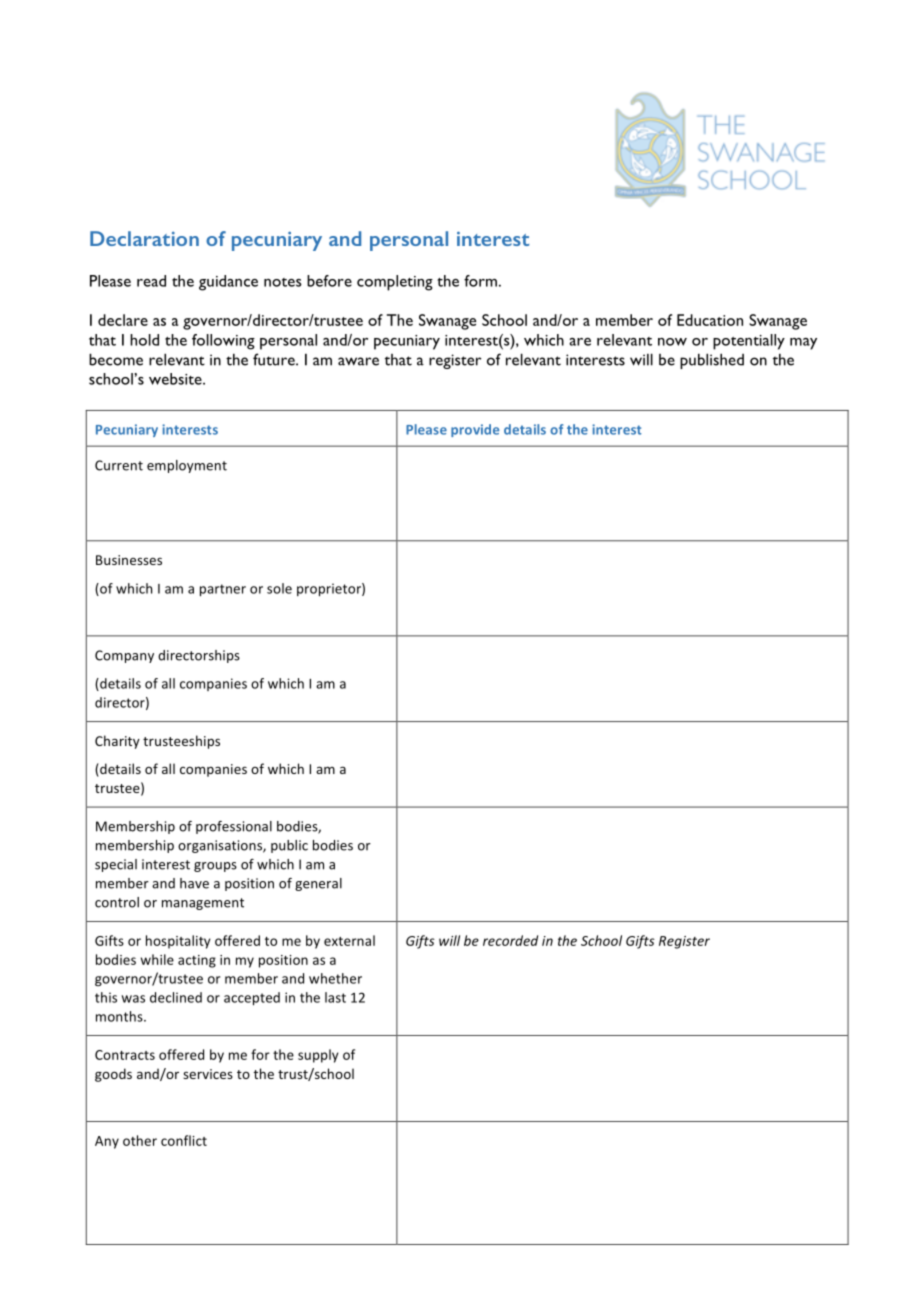 This screenshot has height=1308, width=924. I want to click on provide, so click(475, 430).
